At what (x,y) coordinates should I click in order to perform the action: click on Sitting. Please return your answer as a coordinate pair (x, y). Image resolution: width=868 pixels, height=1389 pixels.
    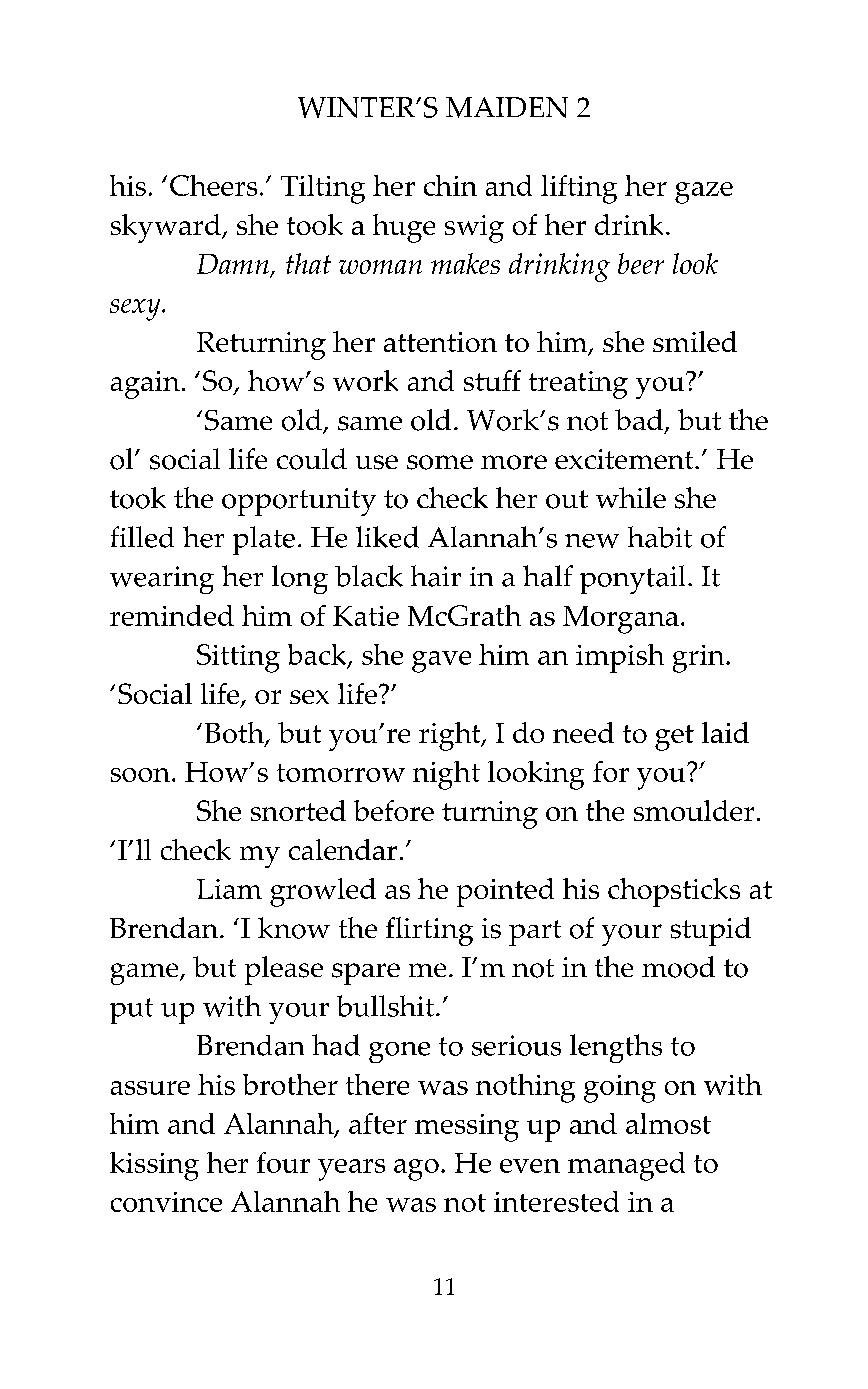
    Looking at the image, I should click on (238, 658).
